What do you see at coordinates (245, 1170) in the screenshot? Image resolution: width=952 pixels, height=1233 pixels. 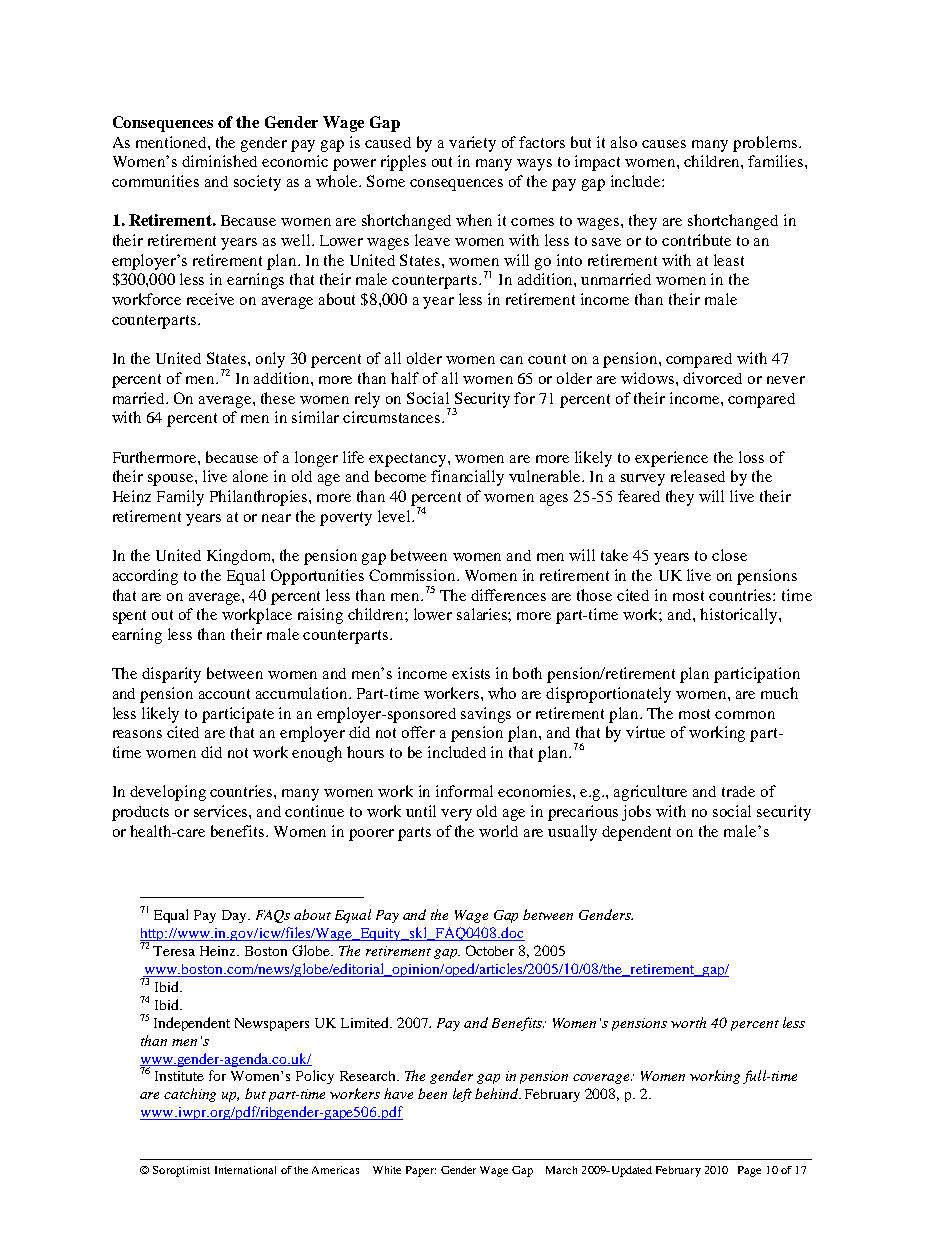 I see `International` at bounding box center [245, 1170].
